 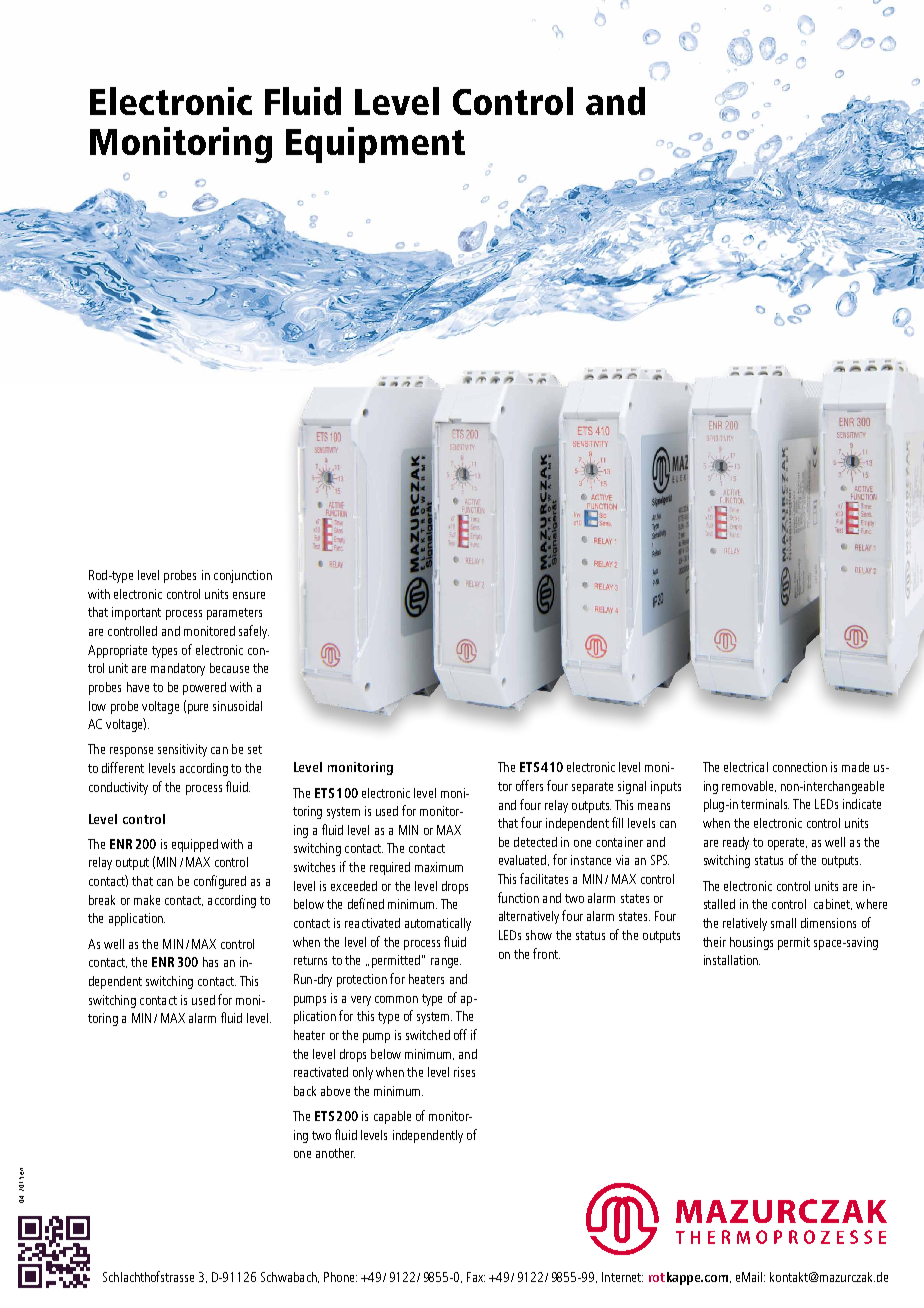 I want to click on another, so click(x=335, y=1153).
